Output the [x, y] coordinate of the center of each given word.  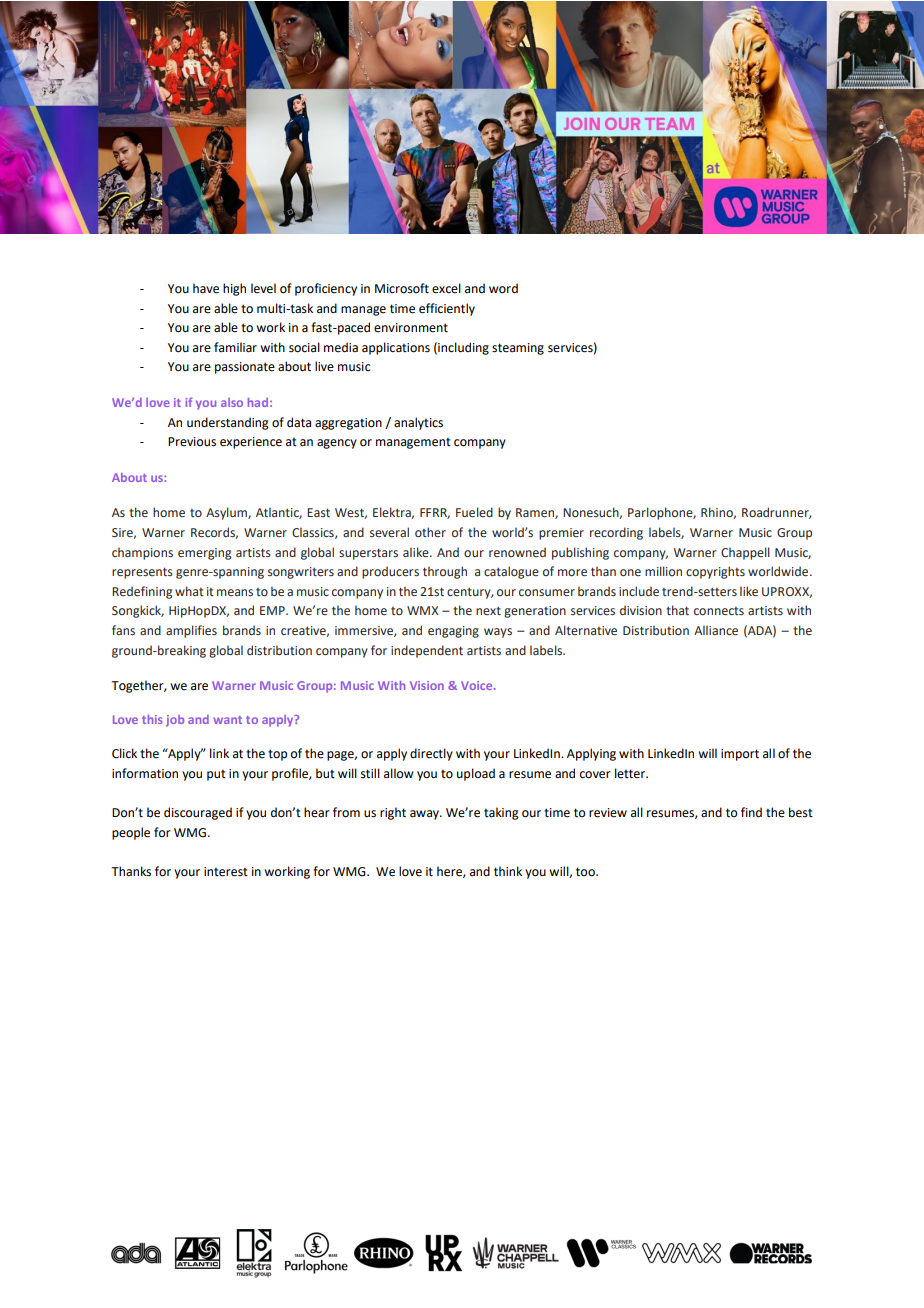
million [663, 571]
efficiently [447, 309]
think [508, 871]
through [445, 572]
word [503, 288]
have [206, 288]
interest [226, 872]
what [189, 591]
